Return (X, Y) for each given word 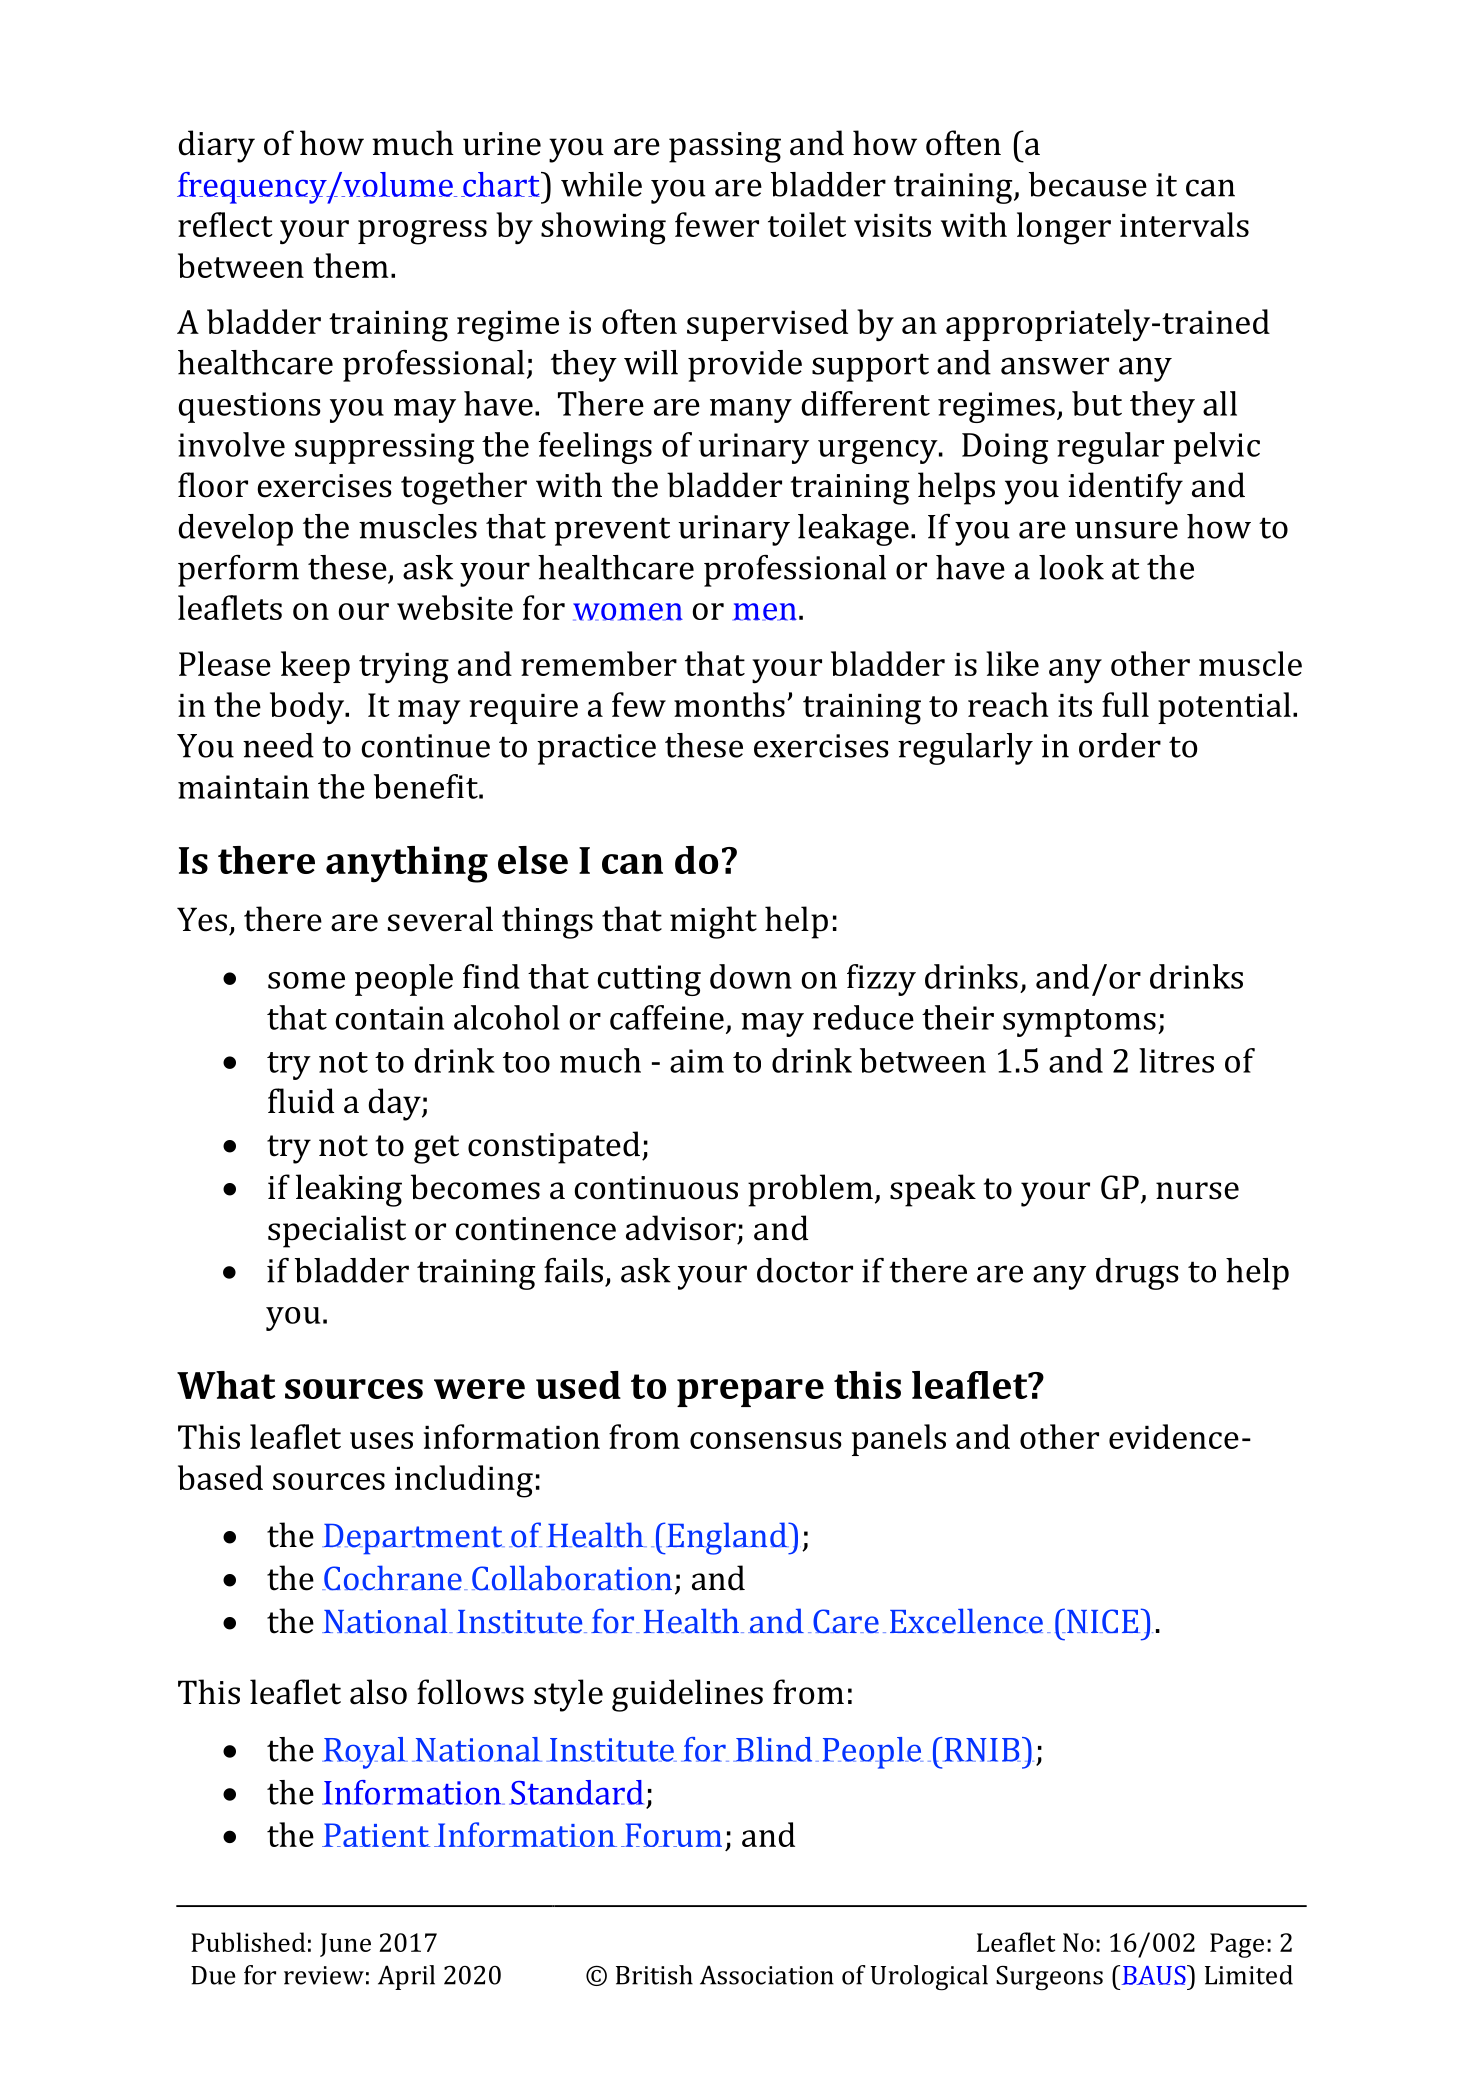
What (226, 1385)
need (278, 745)
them (351, 265)
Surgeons (1049, 1978)
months (729, 704)
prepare (750, 1393)
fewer (717, 224)
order (1120, 745)
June (345, 1945)
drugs (1137, 1274)
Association (767, 1975)
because (1088, 184)
